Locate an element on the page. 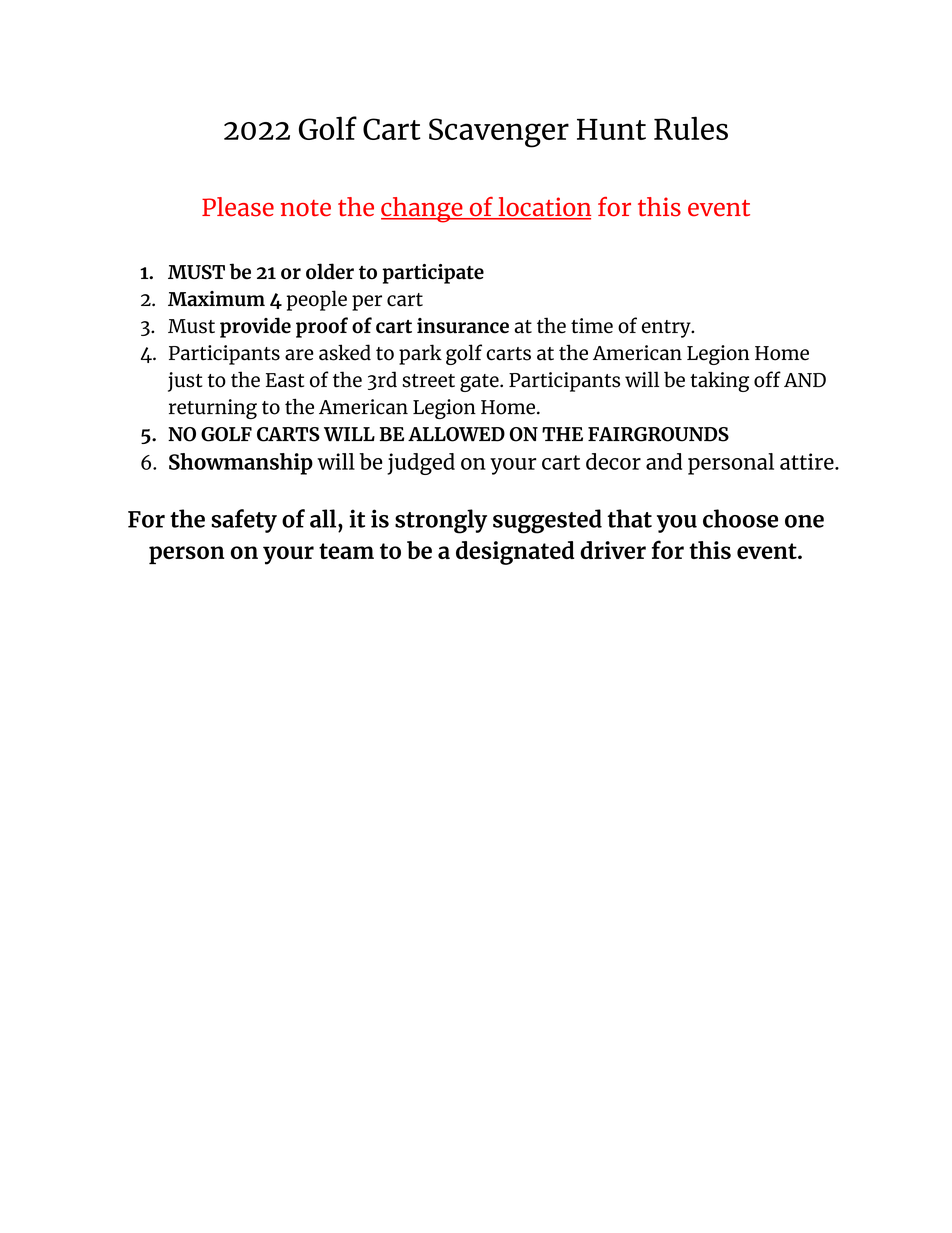 This page has height=1233, width=952. Scavenger is located at coordinates (499, 133).
